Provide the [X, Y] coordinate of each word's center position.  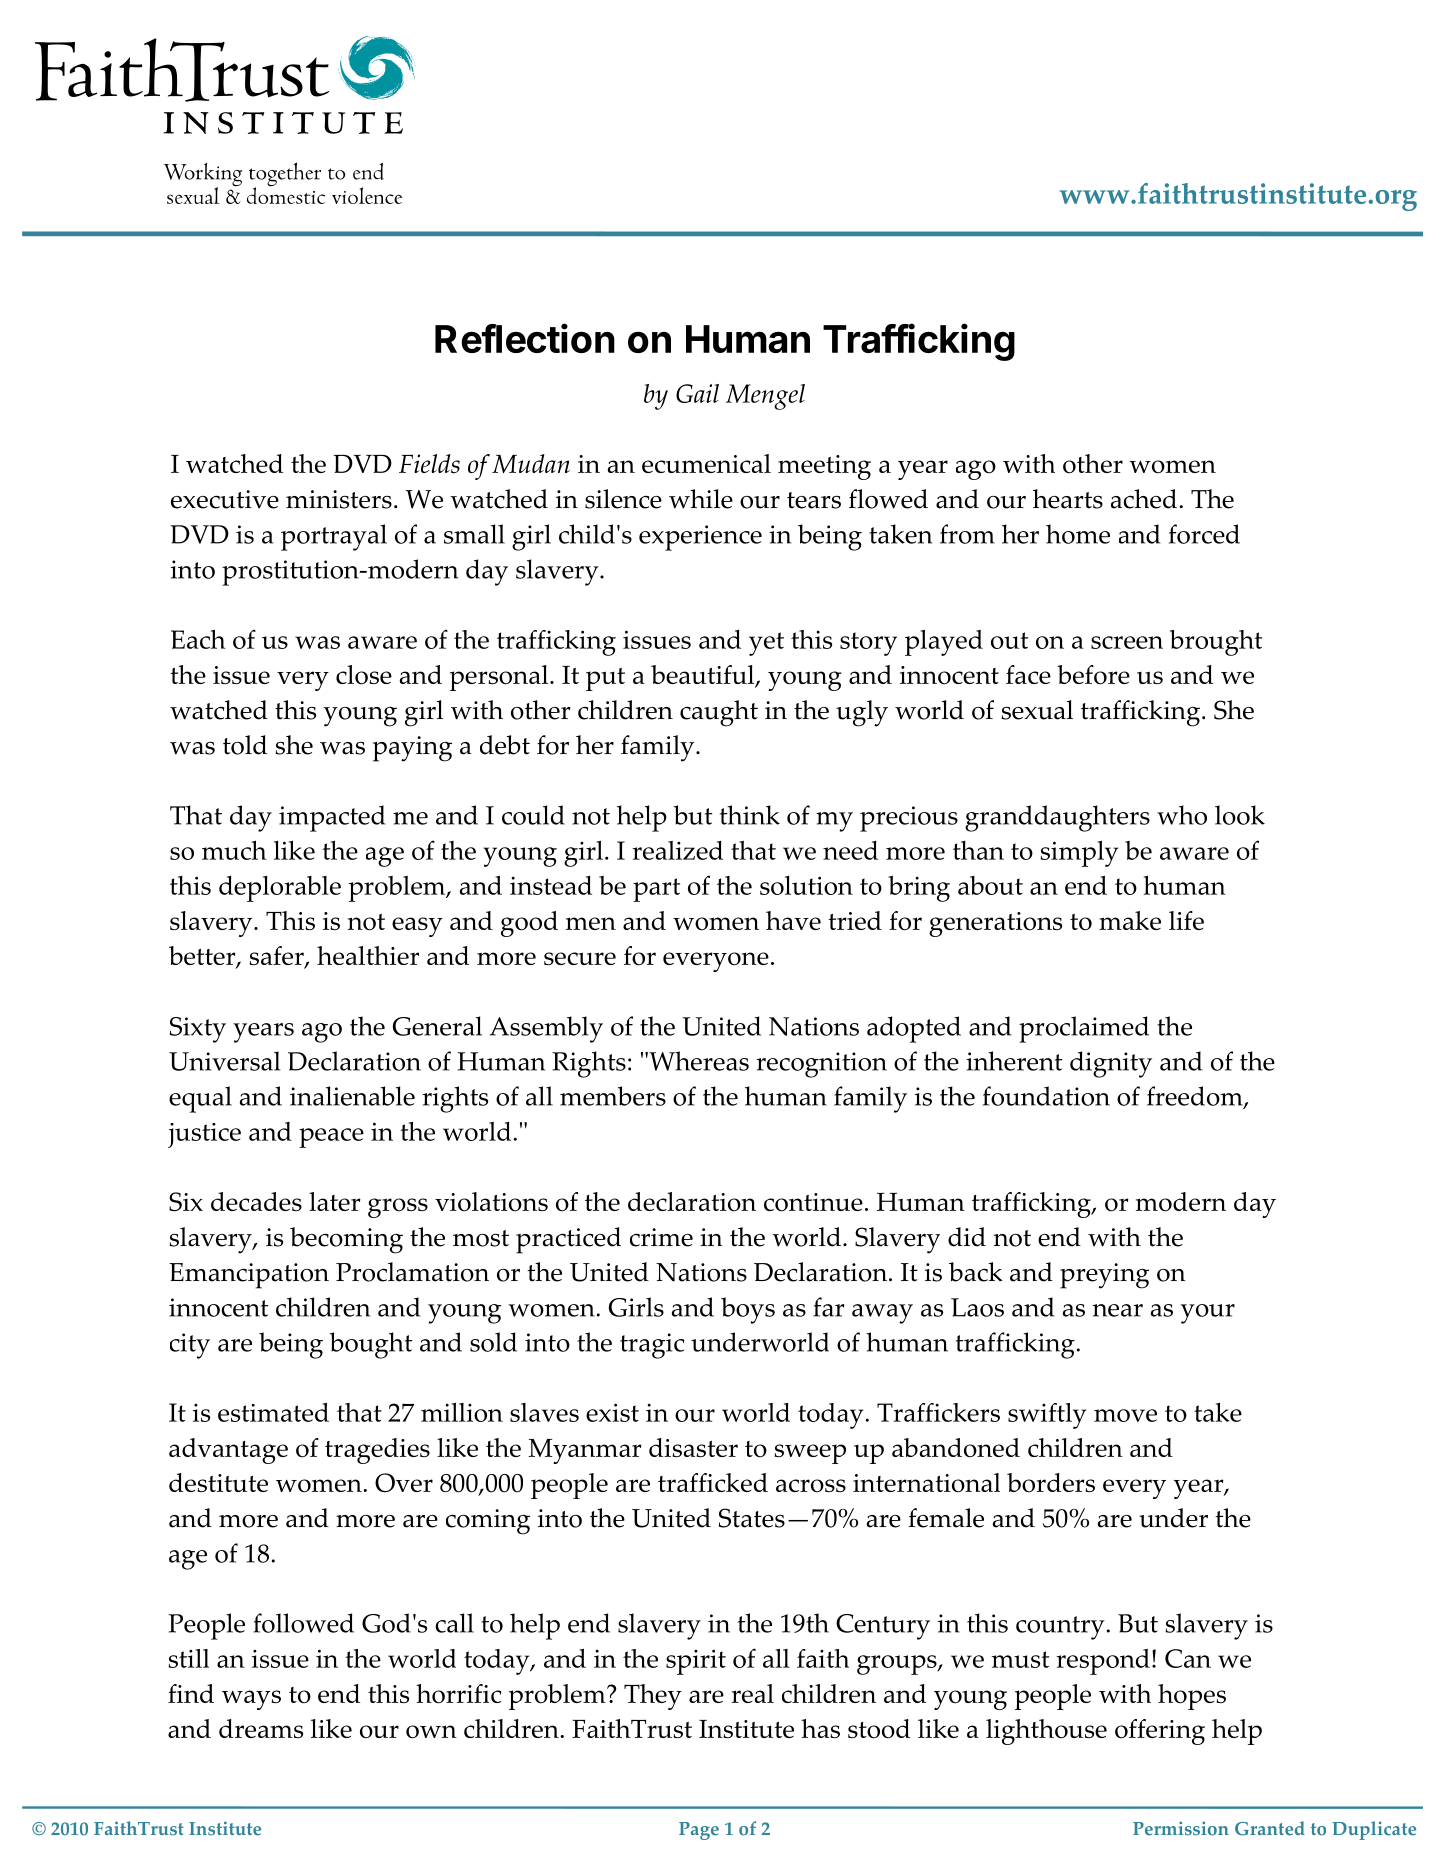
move [1125, 1415]
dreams [261, 1728]
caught [719, 713]
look [1240, 815]
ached [1144, 499]
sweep [810, 1454]
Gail [697, 393]
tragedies [377, 1451]
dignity [1111, 1064]
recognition [821, 1065]
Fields [429, 464]
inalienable [352, 1096]
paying [412, 749]
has [820, 1728]
